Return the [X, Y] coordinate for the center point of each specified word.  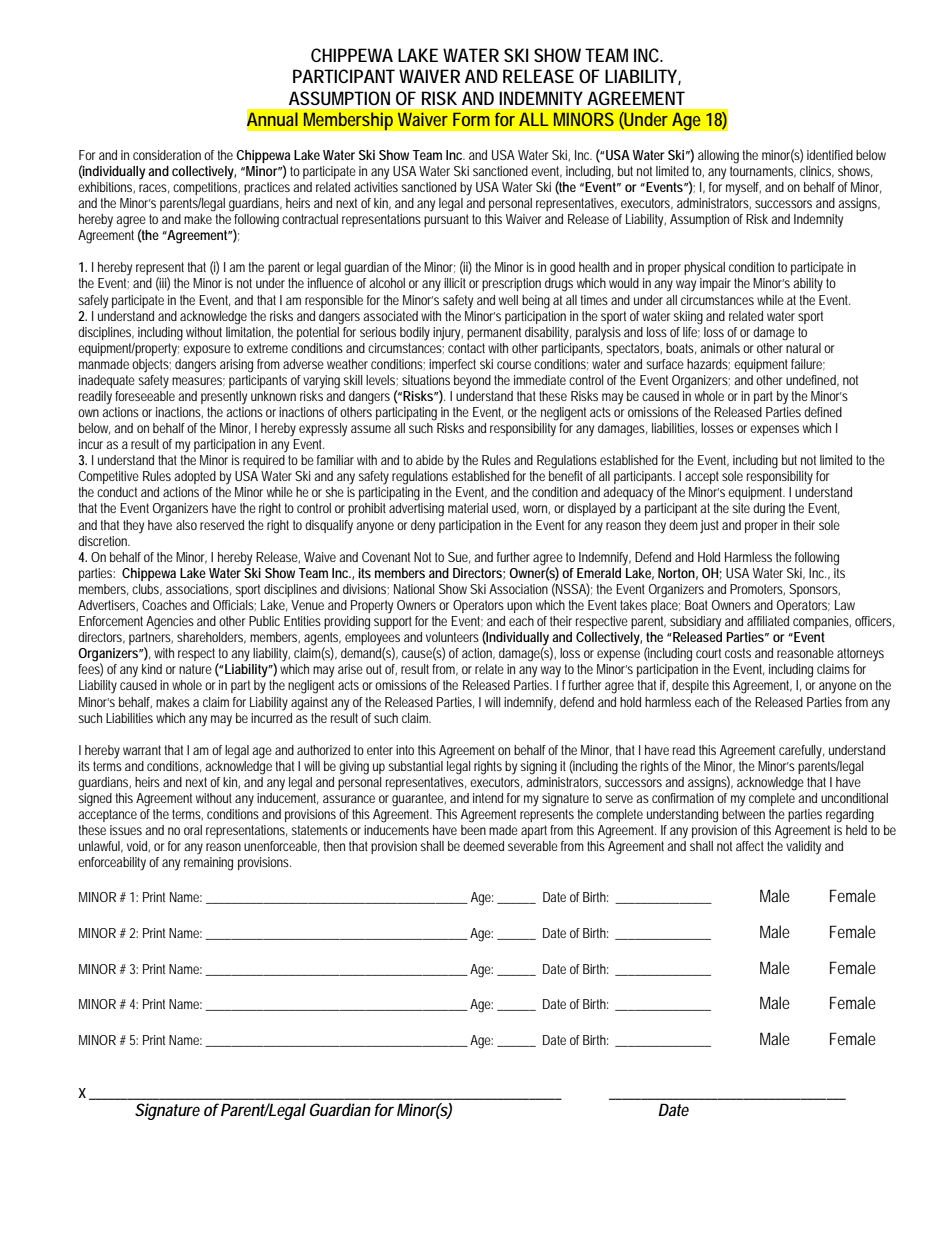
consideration [167, 155]
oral [193, 830]
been [473, 830]
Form [471, 119]
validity [803, 848]
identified [830, 155]
